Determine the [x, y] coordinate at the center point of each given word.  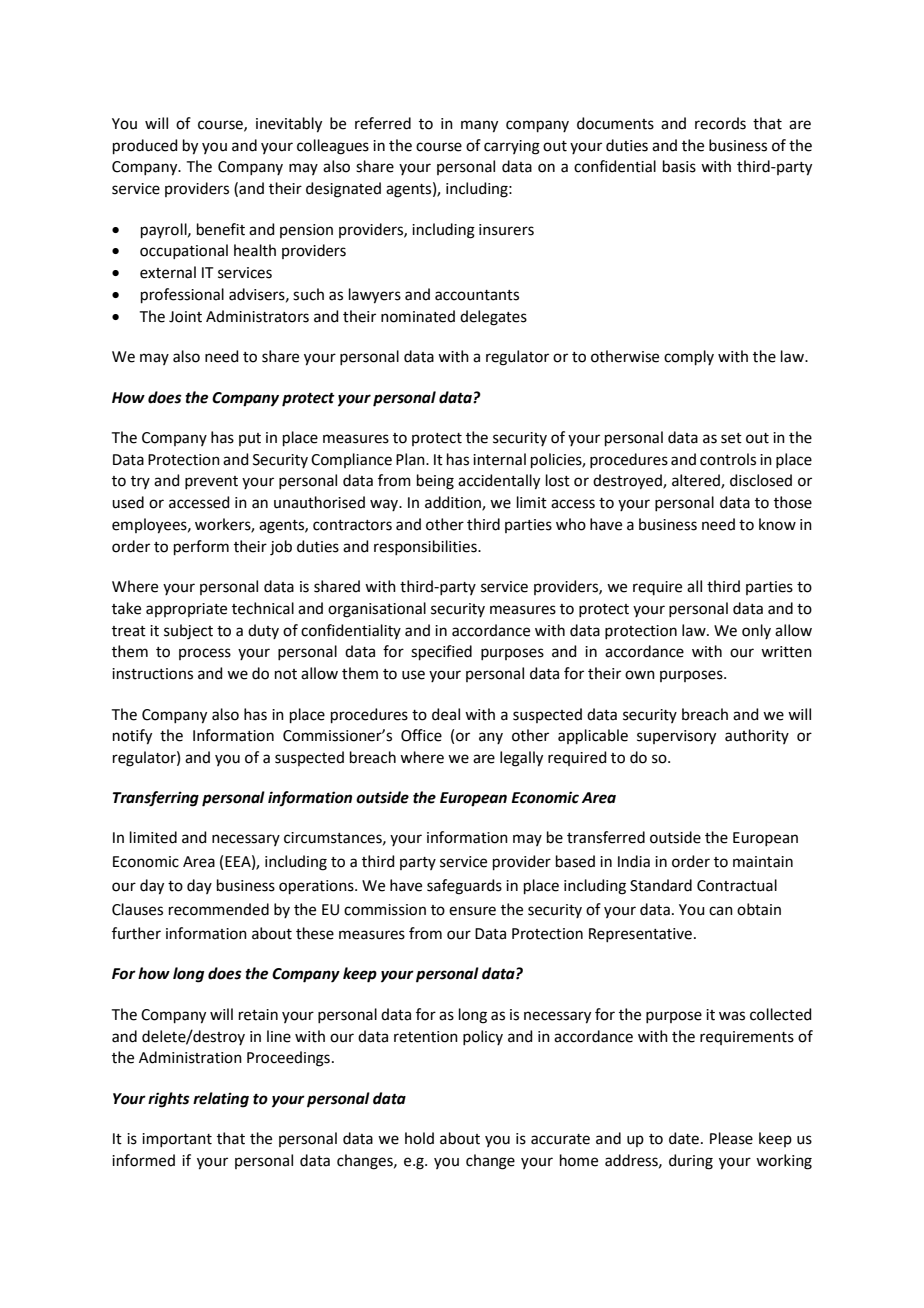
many [479, 126]
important [177, 1140]
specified [441, 652]
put [250, 439]
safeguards [464, 887]
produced [145, 146]
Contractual [737, 885]
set [731, 438]
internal [499, 459]
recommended [219, 909]
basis [679, 166]
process [205, 654]
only [756, 631]
